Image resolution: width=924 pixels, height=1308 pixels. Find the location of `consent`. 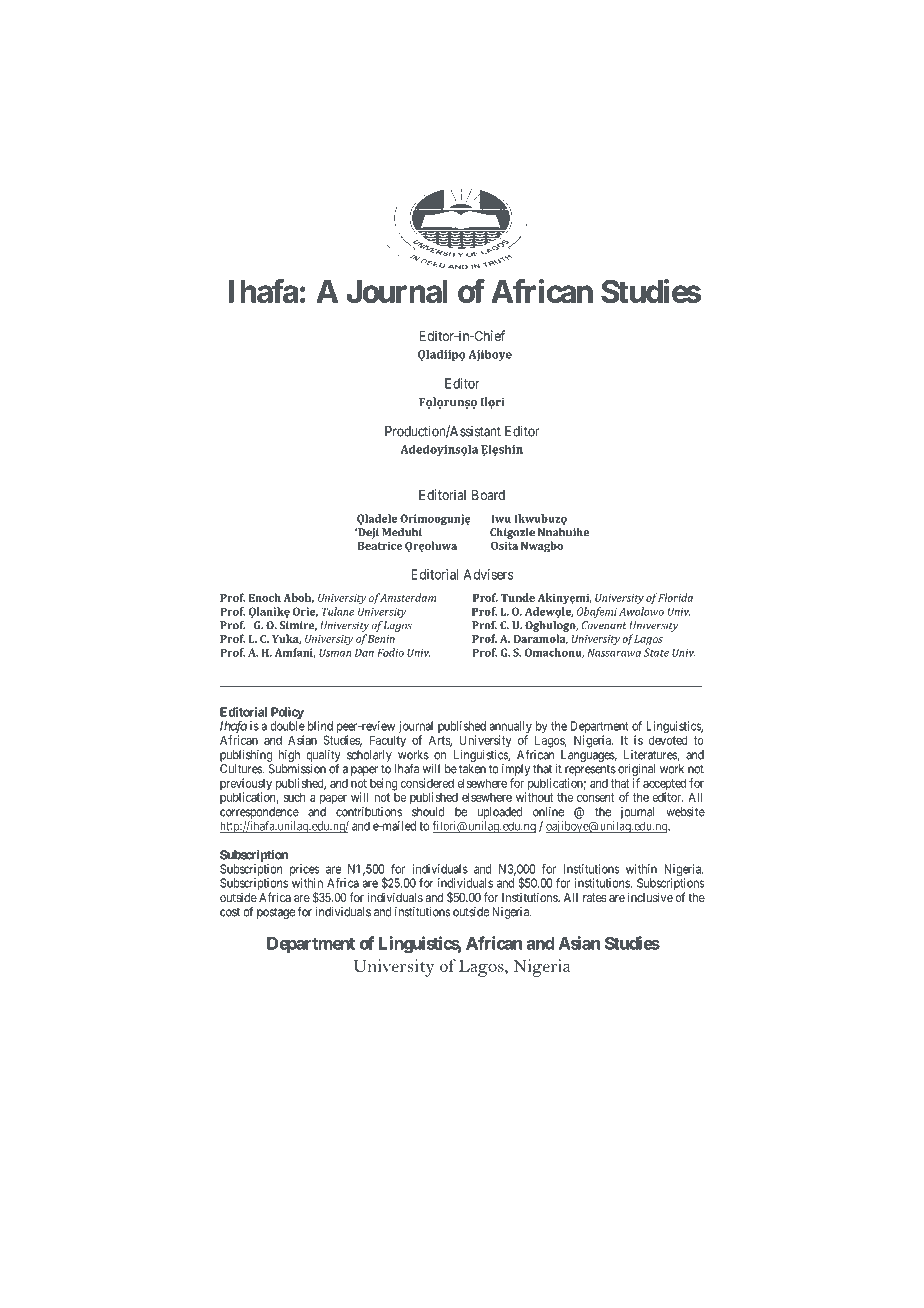

consent is located at coordinates (595, 797).
